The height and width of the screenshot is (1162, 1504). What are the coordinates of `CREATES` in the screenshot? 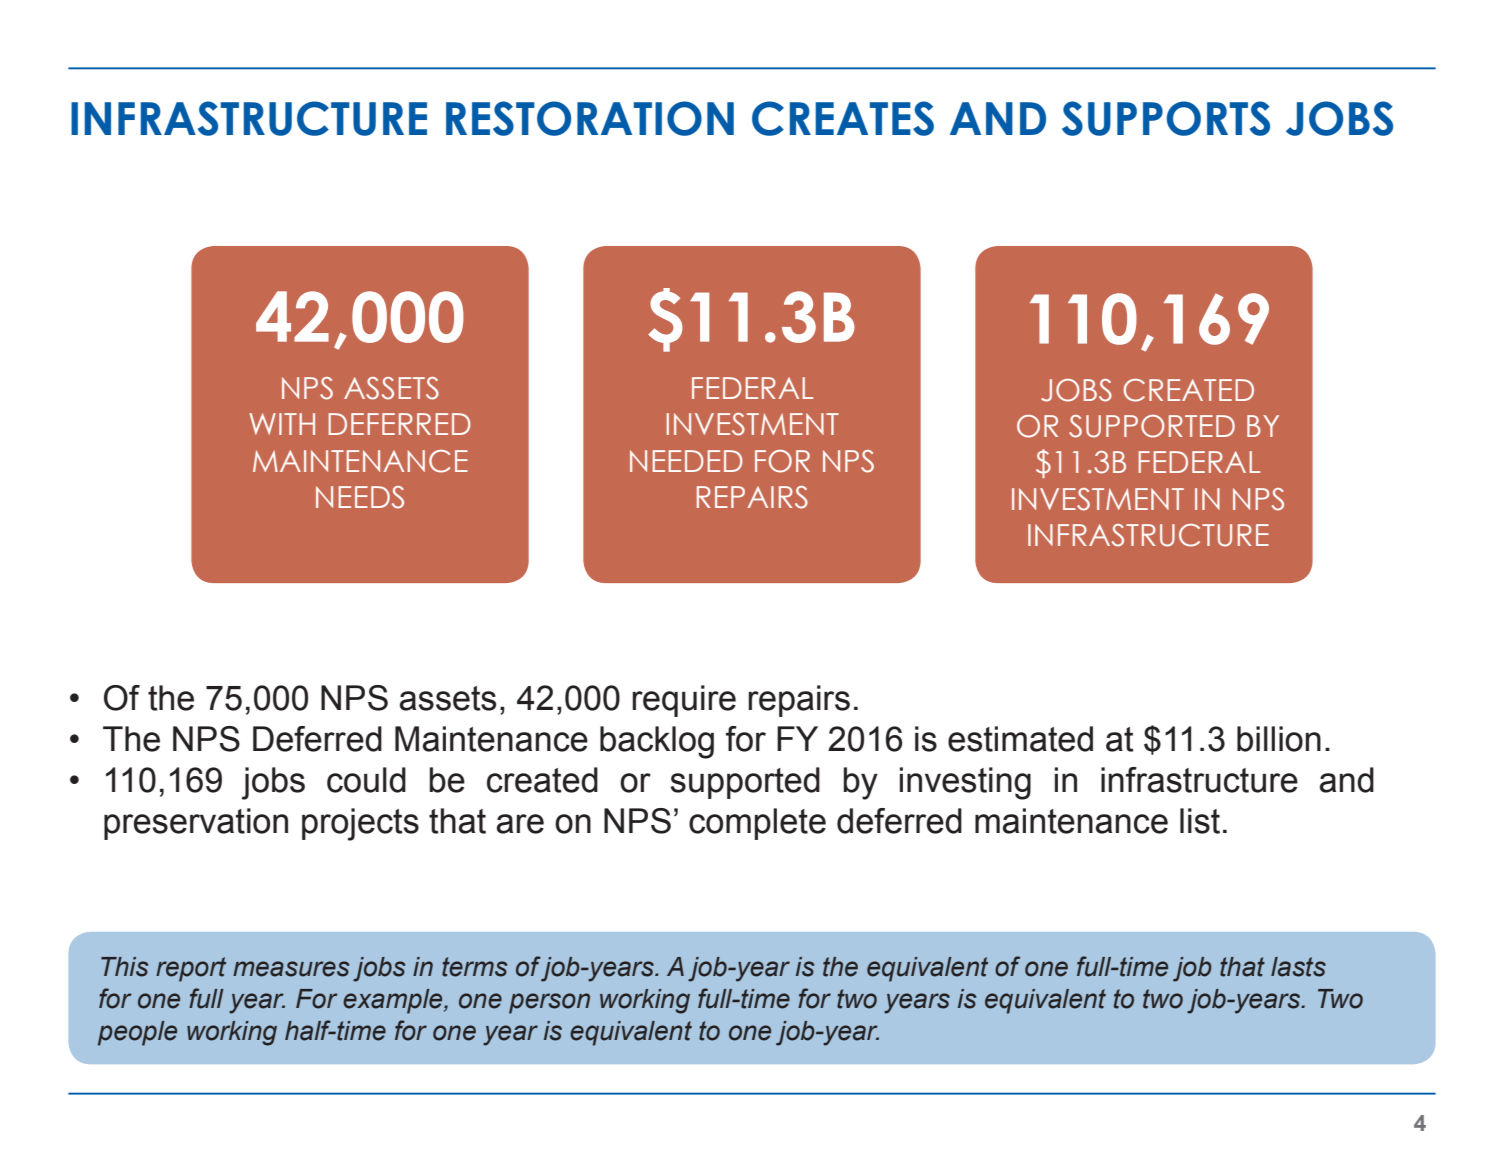 It's located at (843, 118).
